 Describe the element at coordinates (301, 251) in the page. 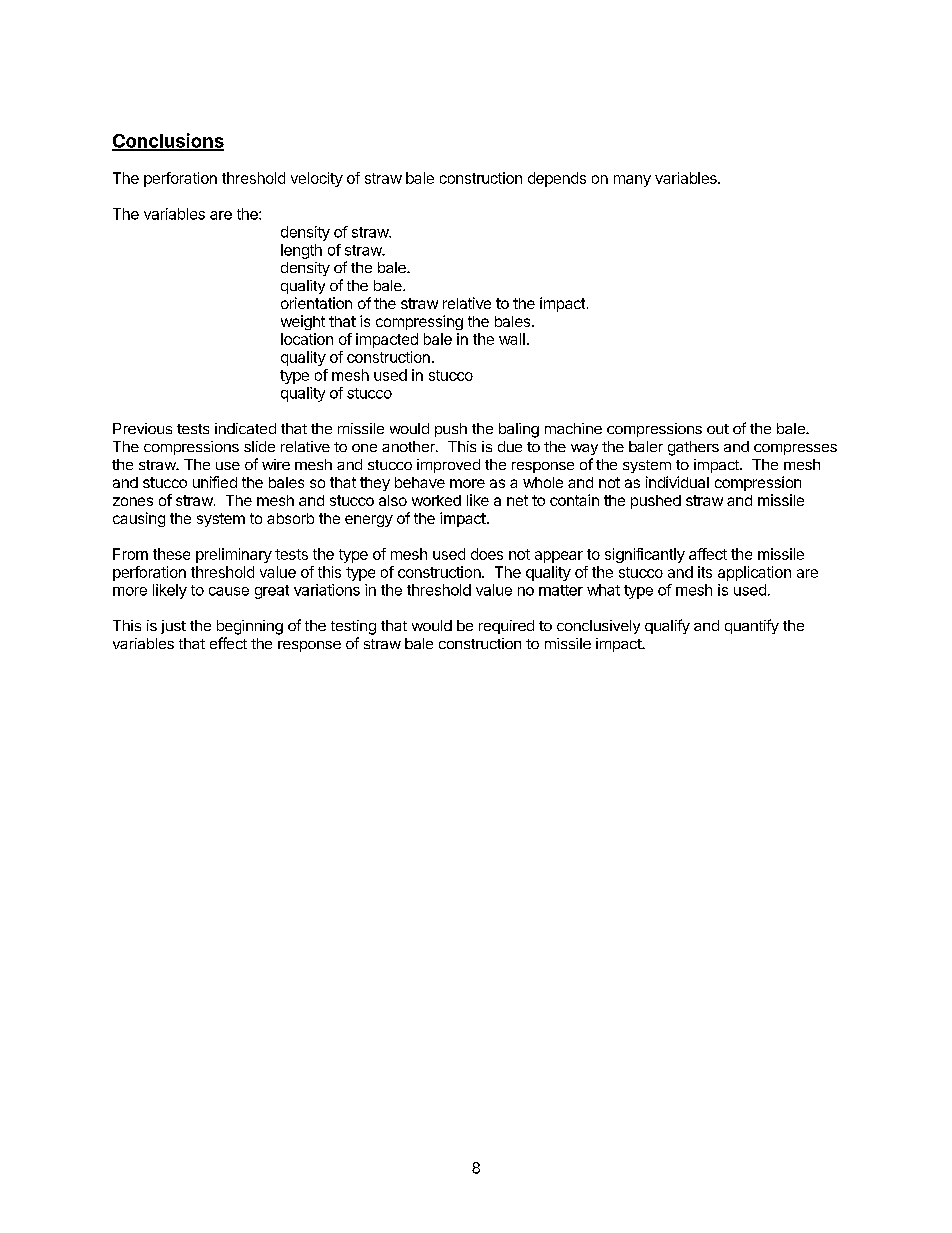

I see `length` at that location.
